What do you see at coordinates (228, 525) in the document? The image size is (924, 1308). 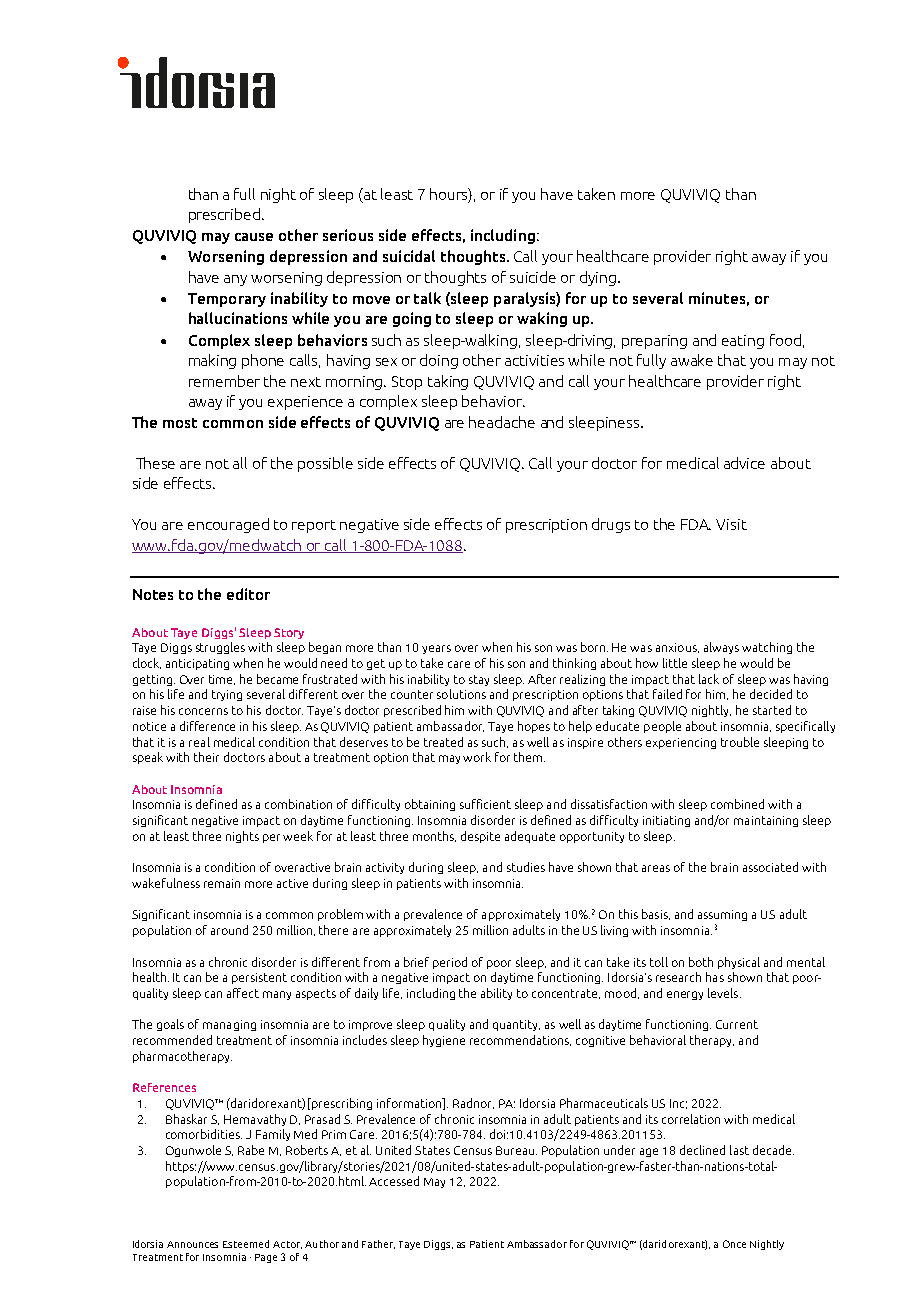 I see `encouraged` at bounding box center [228, 525].
